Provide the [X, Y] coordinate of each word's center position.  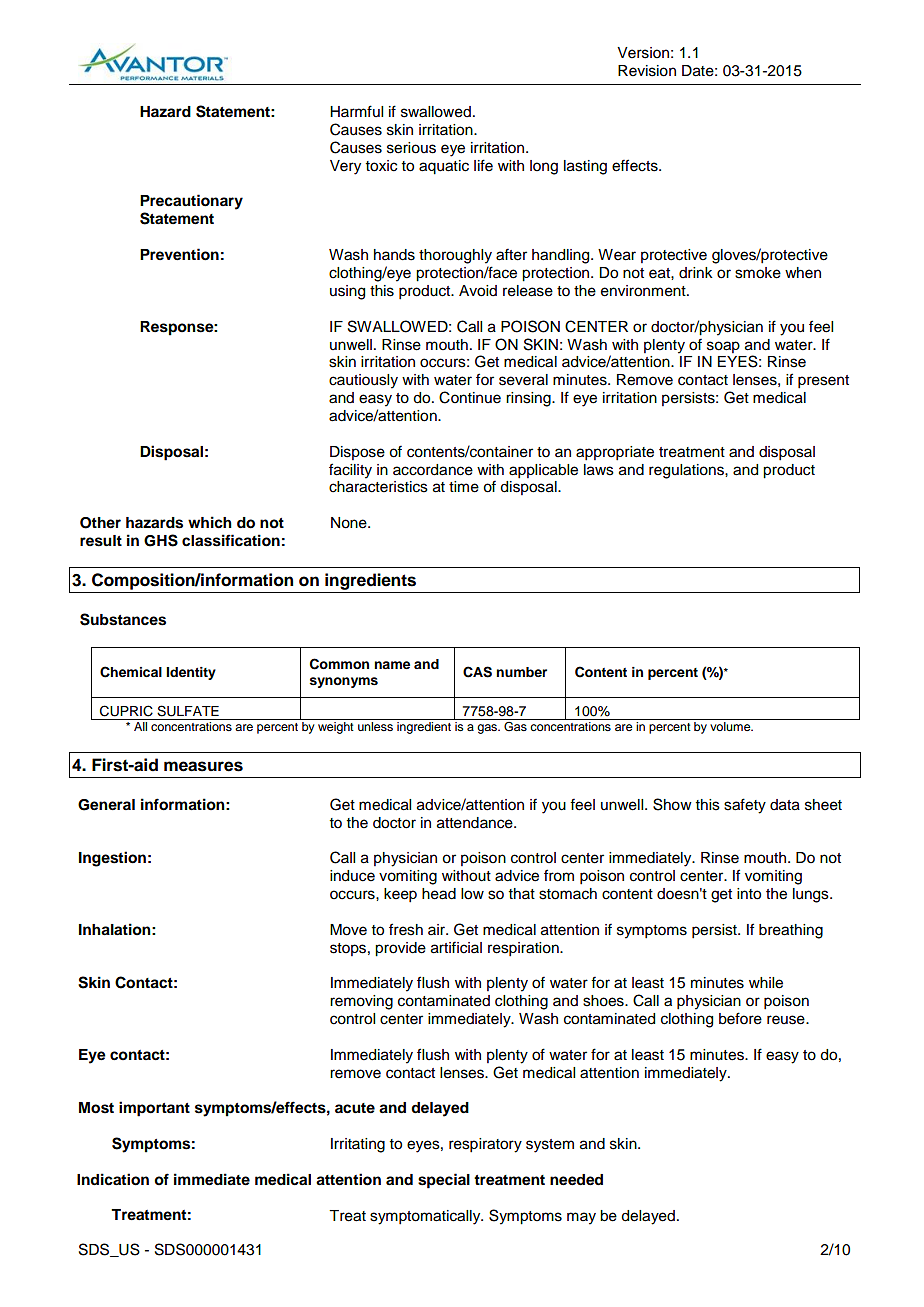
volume [731, 726]
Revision [647, 71]
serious [411, 148]
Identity [191, 673]
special [444, 1181]
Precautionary [191, 202]
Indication [113, 1179]
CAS [477, 672]
